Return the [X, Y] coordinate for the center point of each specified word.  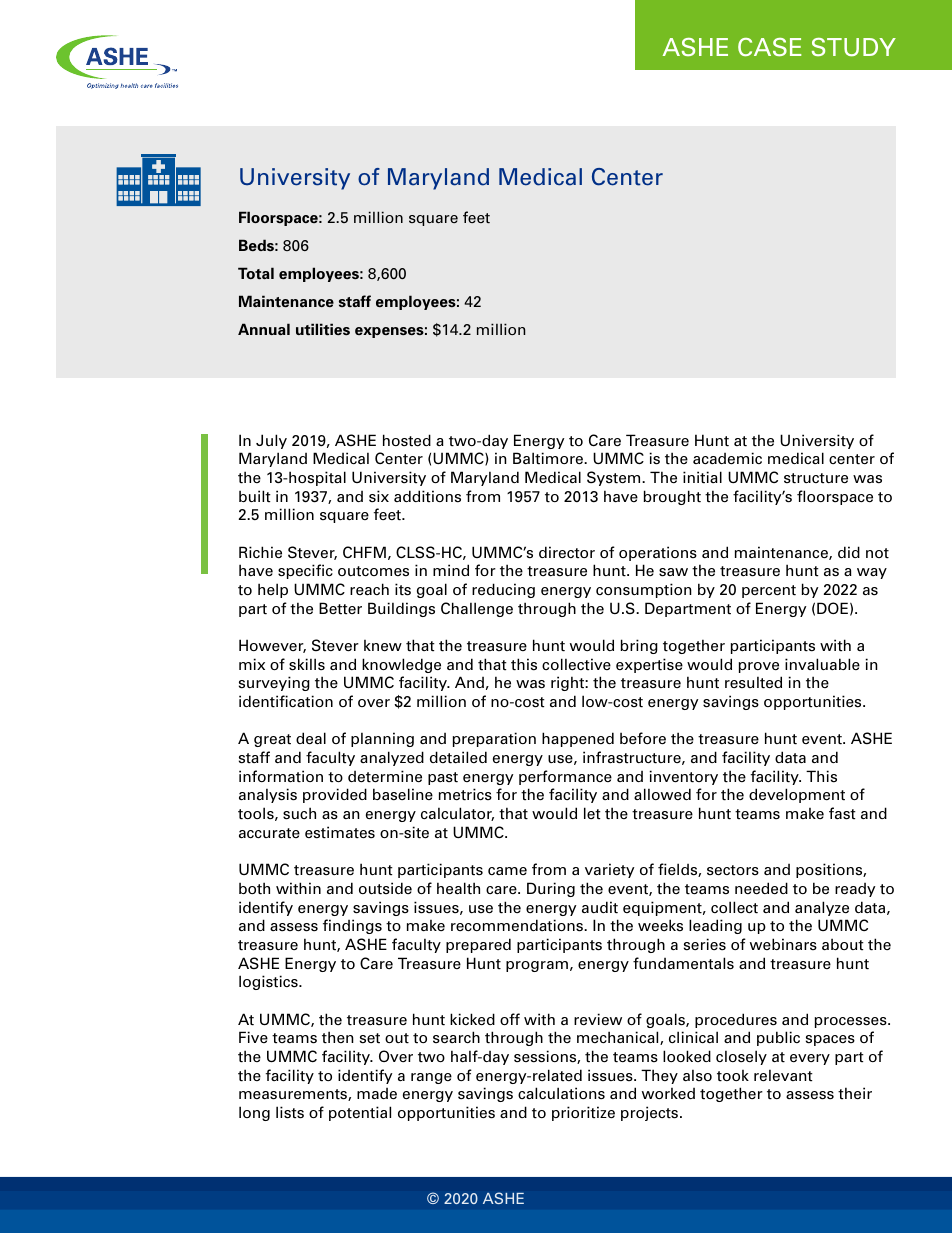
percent [769, 591]
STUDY [854, 47]
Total [256, 273]
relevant [783, 1075]
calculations [561, 1093]
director [567, 552]
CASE [769, 47]
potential [360, 1113]
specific [305, 571]
